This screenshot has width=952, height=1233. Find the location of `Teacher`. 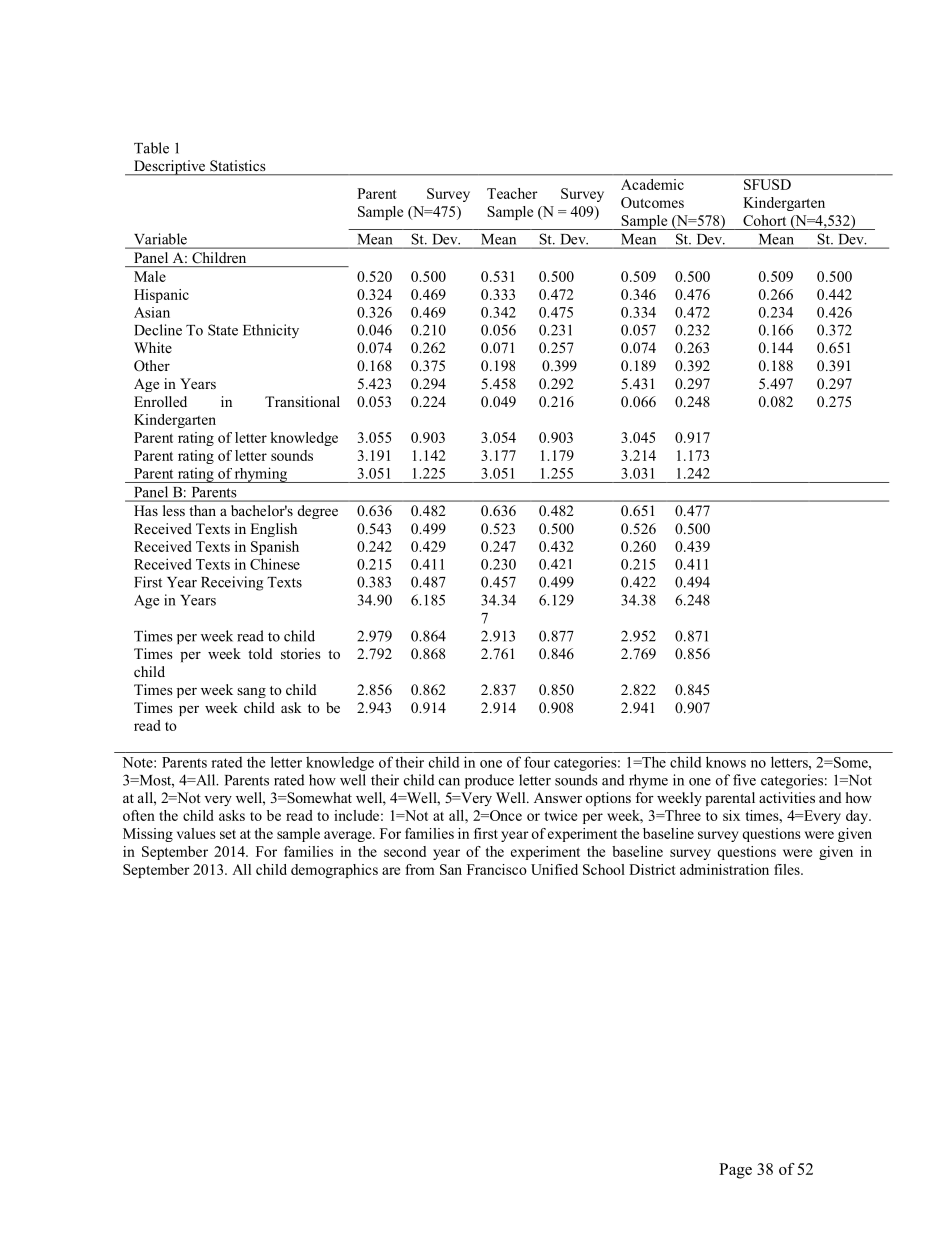

Teacher is located at coordinates (512, 193).
